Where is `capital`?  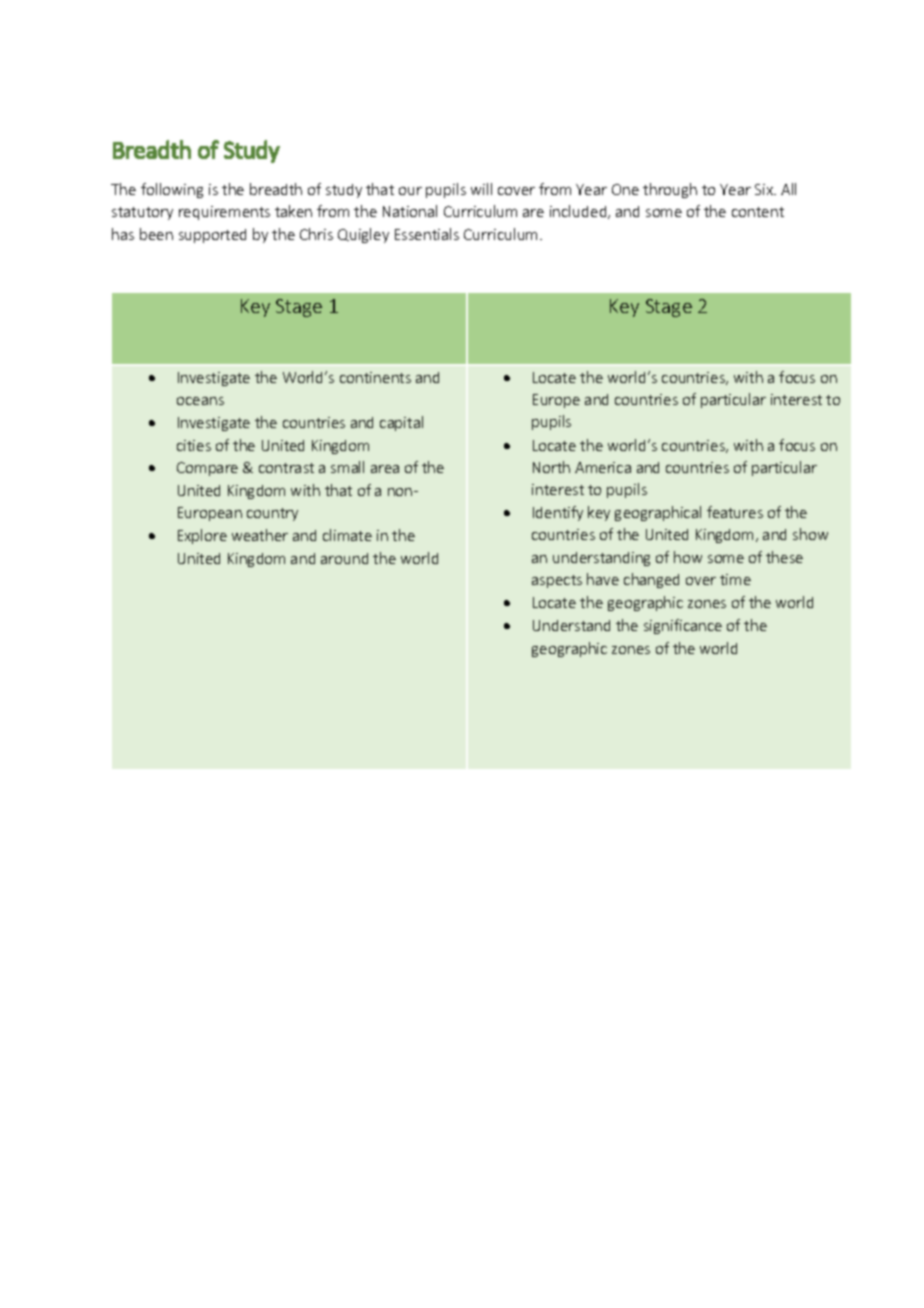 capital is located at coordinates (401, 423).
